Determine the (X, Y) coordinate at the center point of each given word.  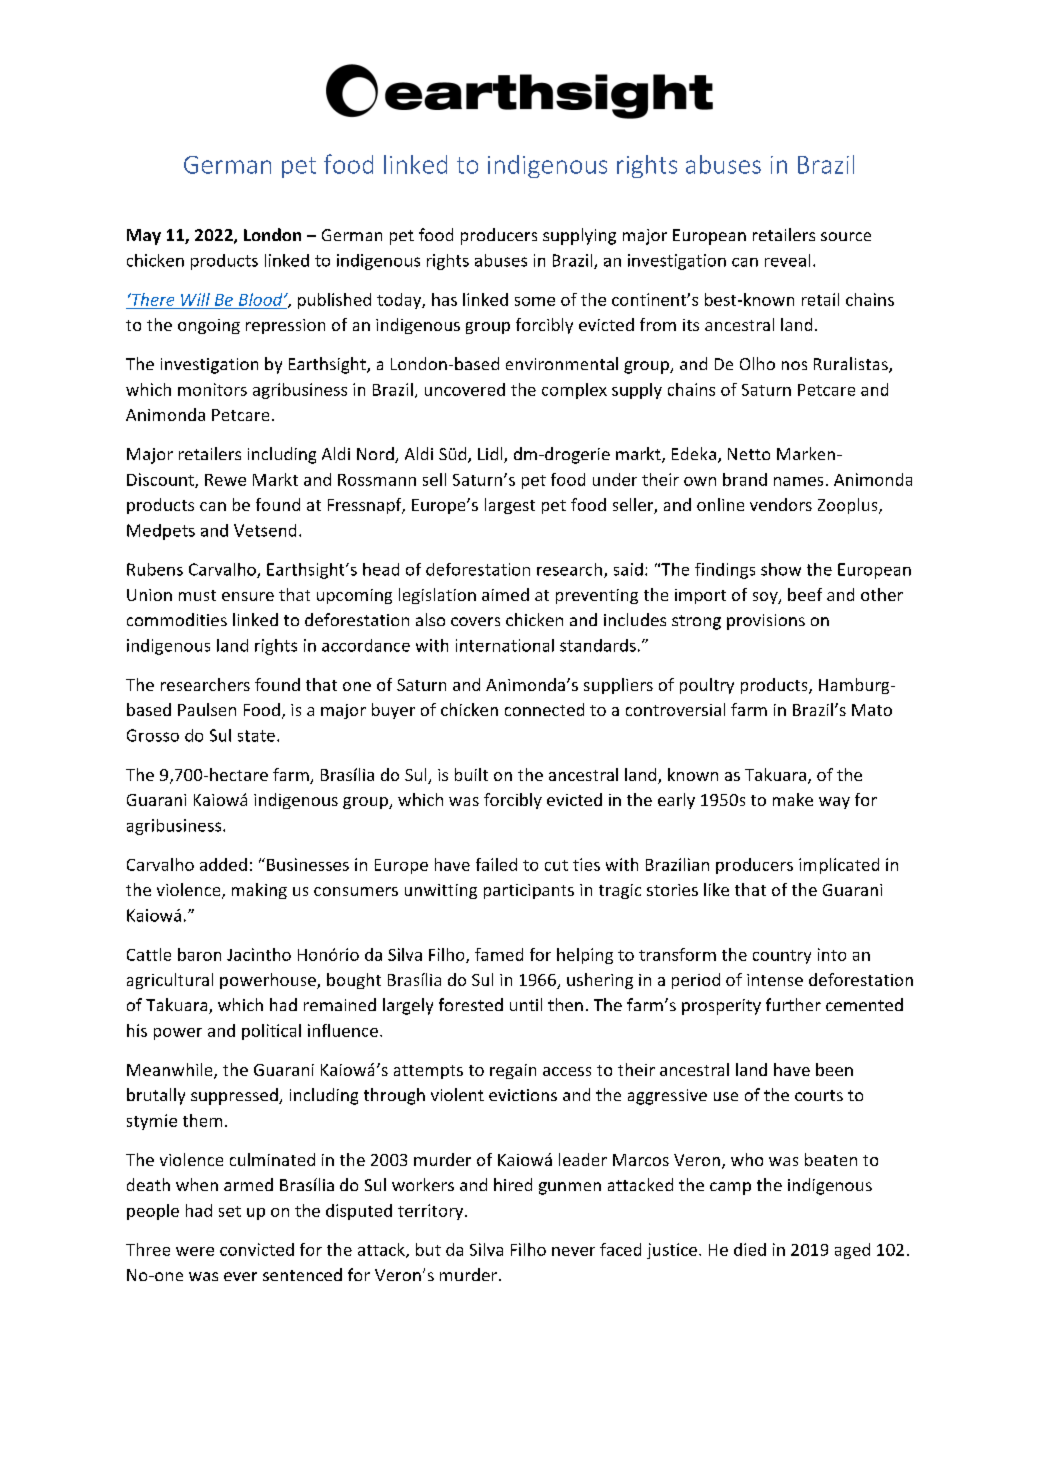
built (471, 774)
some (535, 301)
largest (510, 506)
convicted (257, 1249)
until (526, 1004)
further (793, 1004)
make (793, 799)
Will (195, 299)
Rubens (155, 569)
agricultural (170, 981)
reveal (787, 260)
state (256, 736)
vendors (781, 504)
